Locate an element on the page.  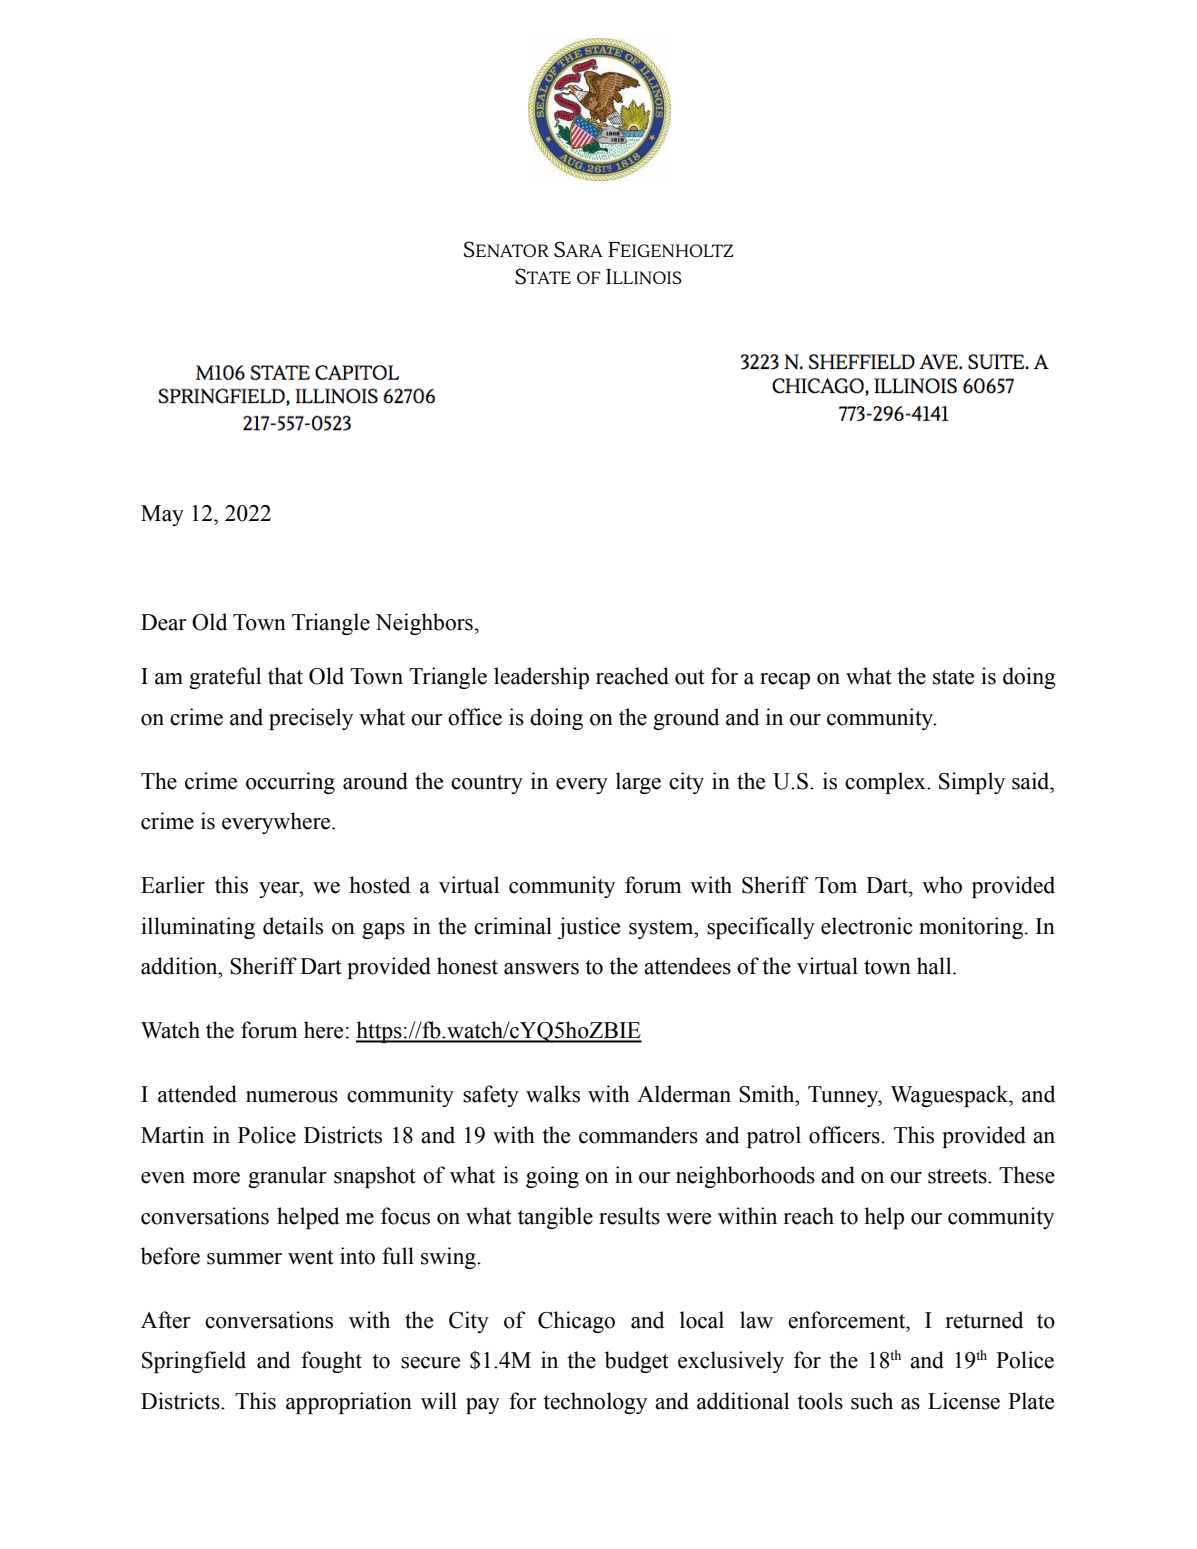
technology is located at coordinates (595, 1403).
